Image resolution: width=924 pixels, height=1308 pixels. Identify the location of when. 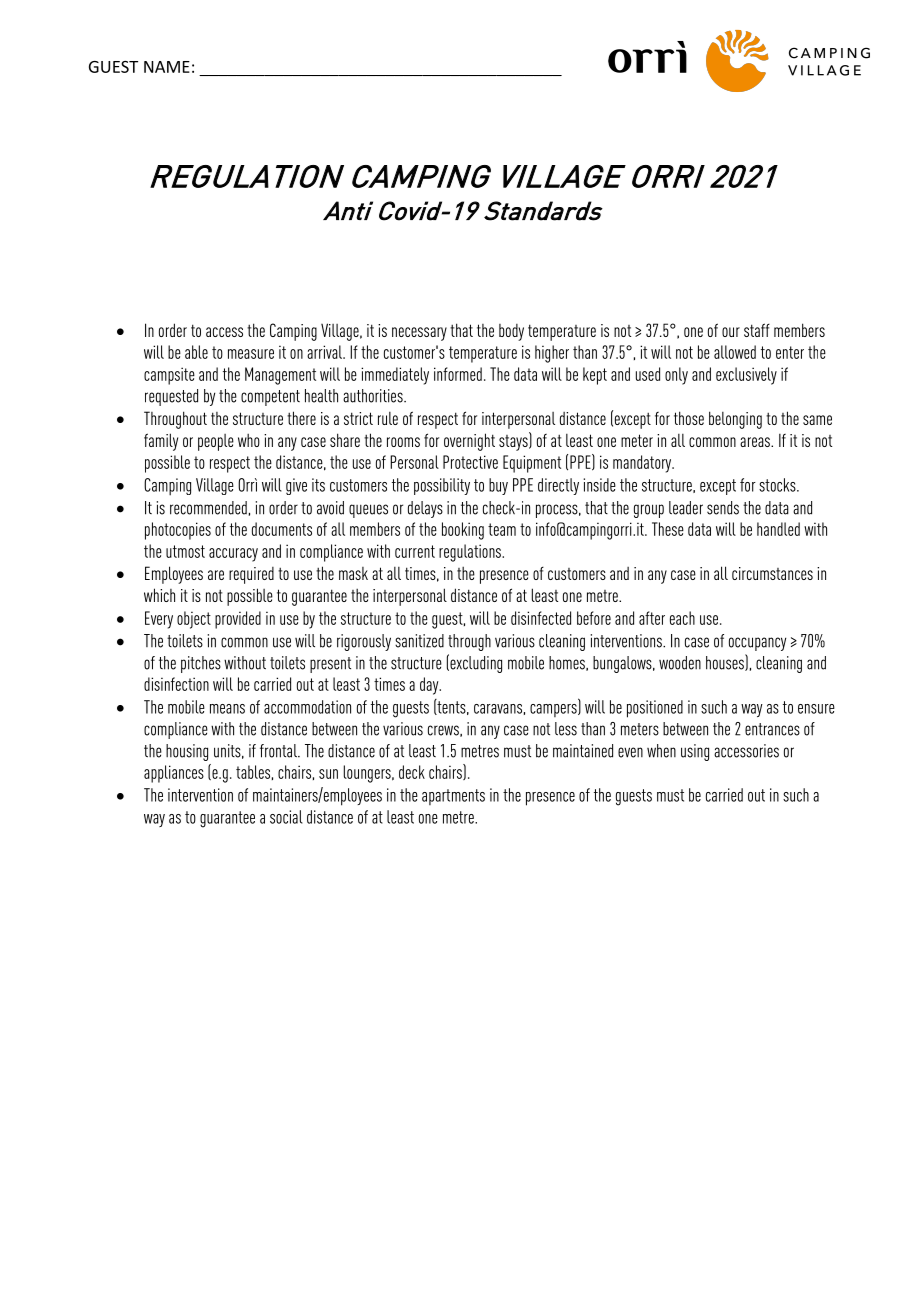
(661, 751).
